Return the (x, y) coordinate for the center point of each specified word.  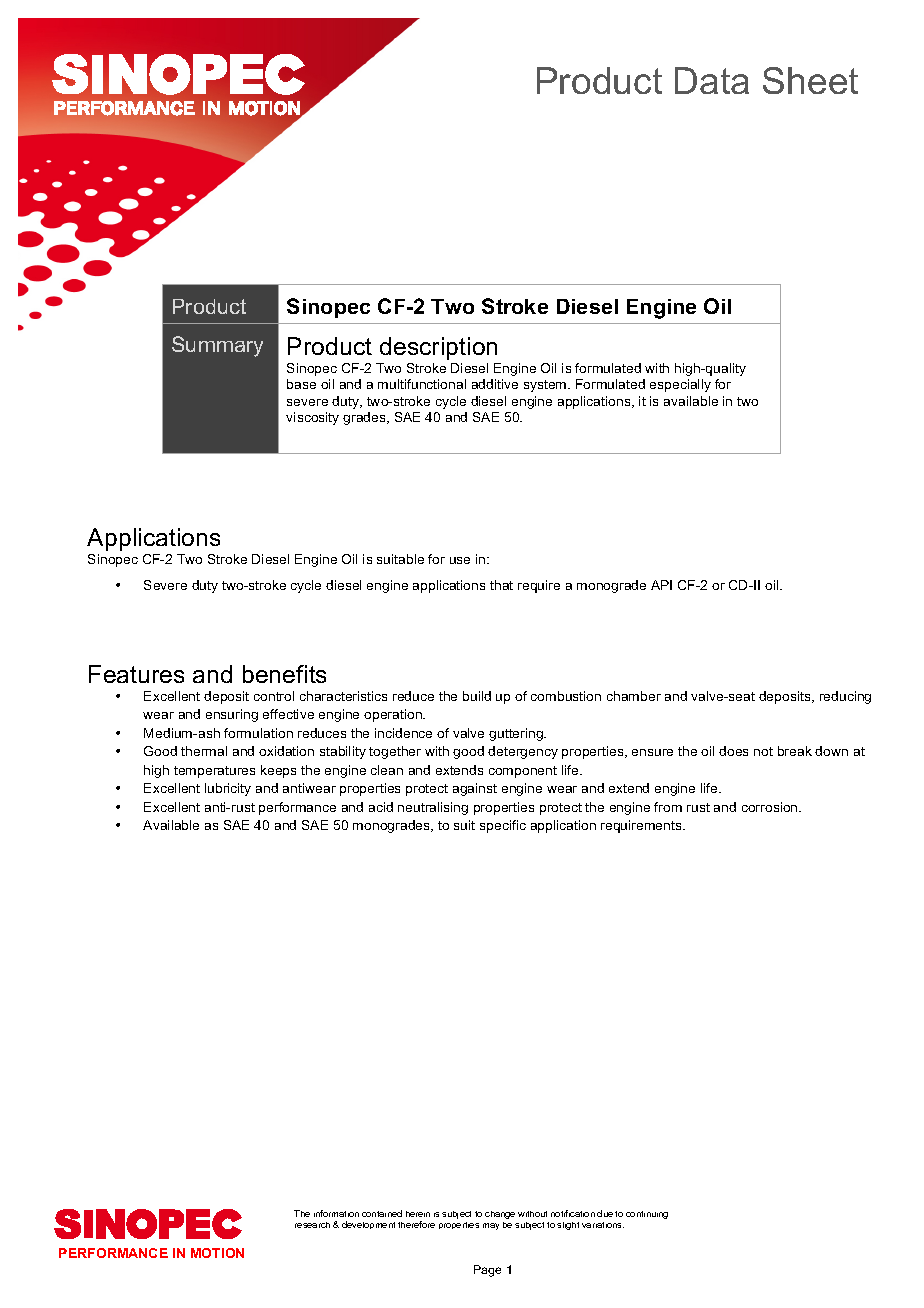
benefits (284, 674)
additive (495, 384)
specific (503, 826)
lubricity (228, 789)
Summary (217, 346)
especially (680, 385)
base (301, 384)
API (661, 585)
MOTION (217, 1253)
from (668, 807)
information (336, 1213)
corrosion (771, 807)
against (475, 789)
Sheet (810, 80)
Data (712, 80)
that (501, 585)
